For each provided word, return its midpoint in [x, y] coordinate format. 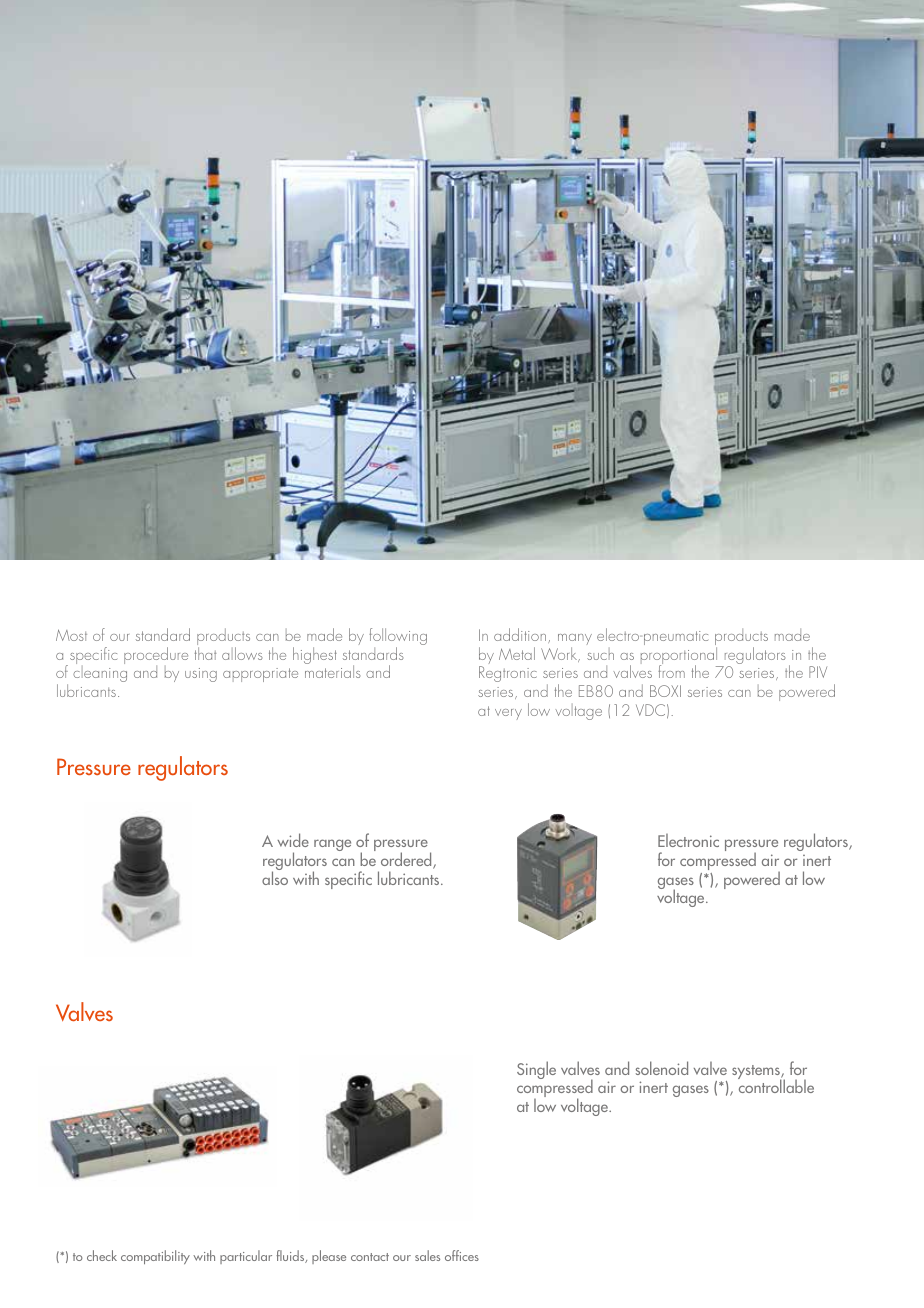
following [398, 638]
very [508, 714]
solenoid [662, 1068]
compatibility [155, 1257]
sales [427, 1255]
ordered [407, 860]
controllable [776, 1085]
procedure [156, 657]
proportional [680, 657]
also [275, 877]
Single [536, 1070]
